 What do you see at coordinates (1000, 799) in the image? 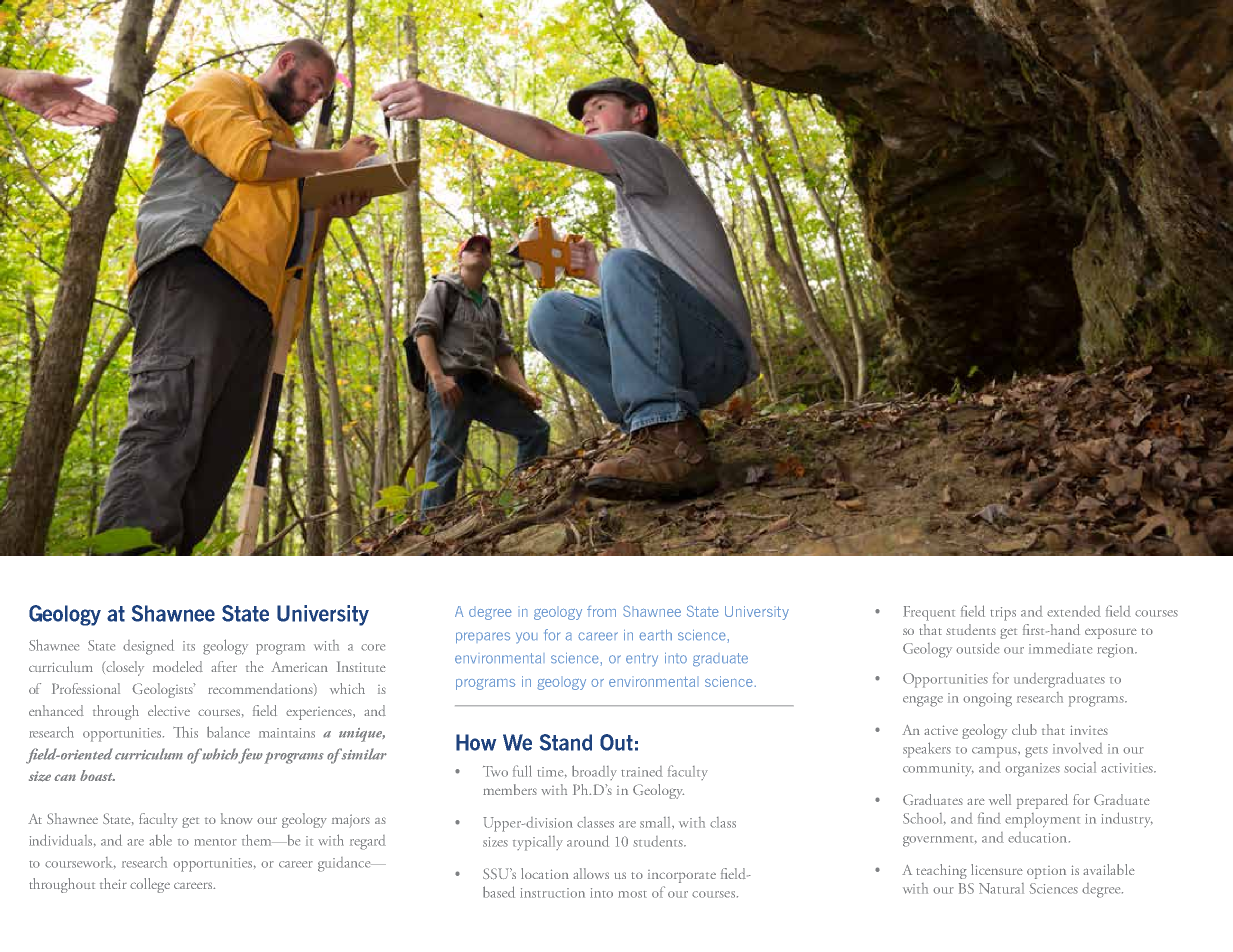
I see `well` at bounding box center [1000, 799].
